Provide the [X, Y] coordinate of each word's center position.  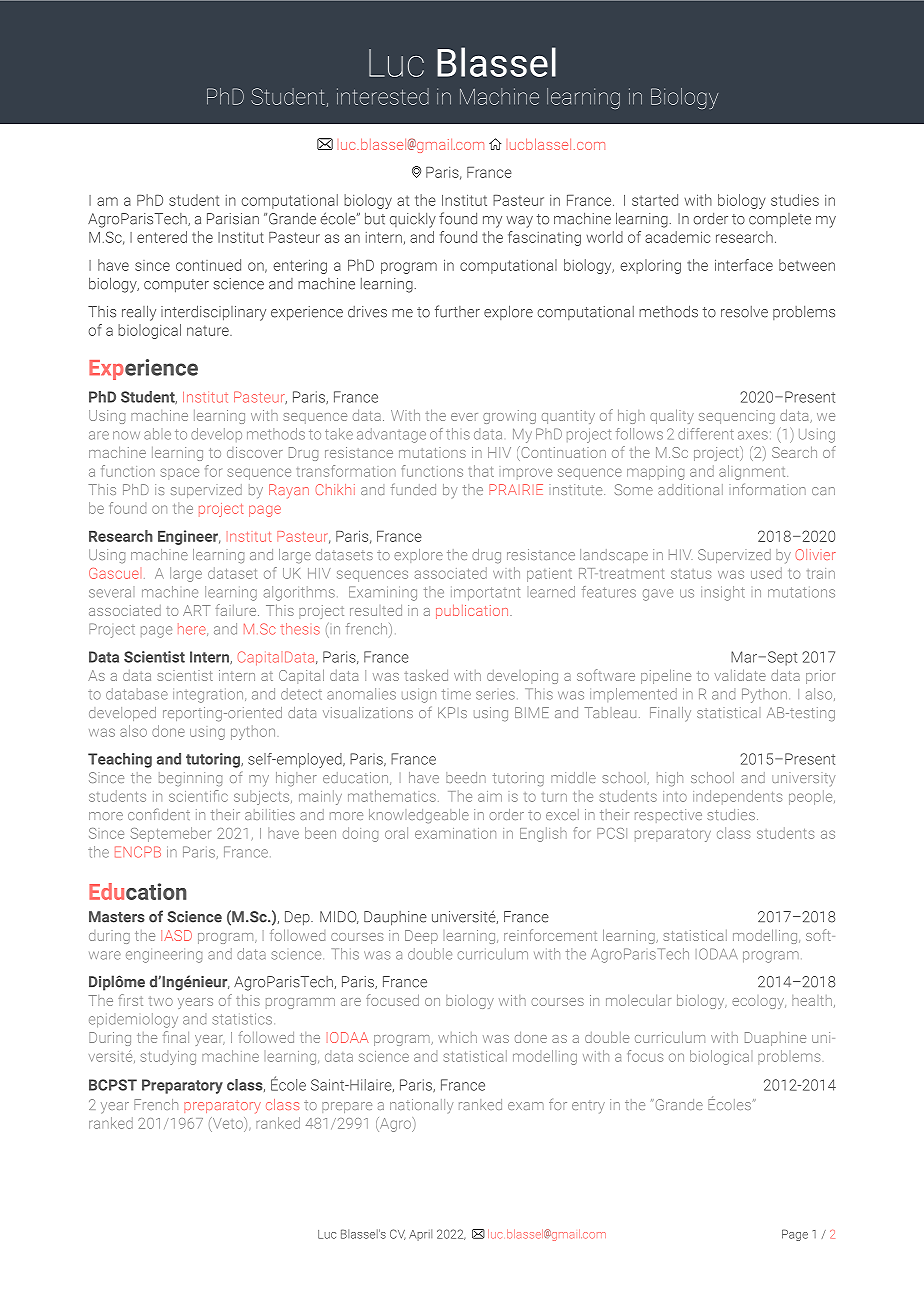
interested [383, 96]
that [481, 471]
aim [490, 796]
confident [159, 814]
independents [737, 797]
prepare [347, 1107]
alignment [753, 472]
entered [162, 237]
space [180, 474]
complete [780, 220]
